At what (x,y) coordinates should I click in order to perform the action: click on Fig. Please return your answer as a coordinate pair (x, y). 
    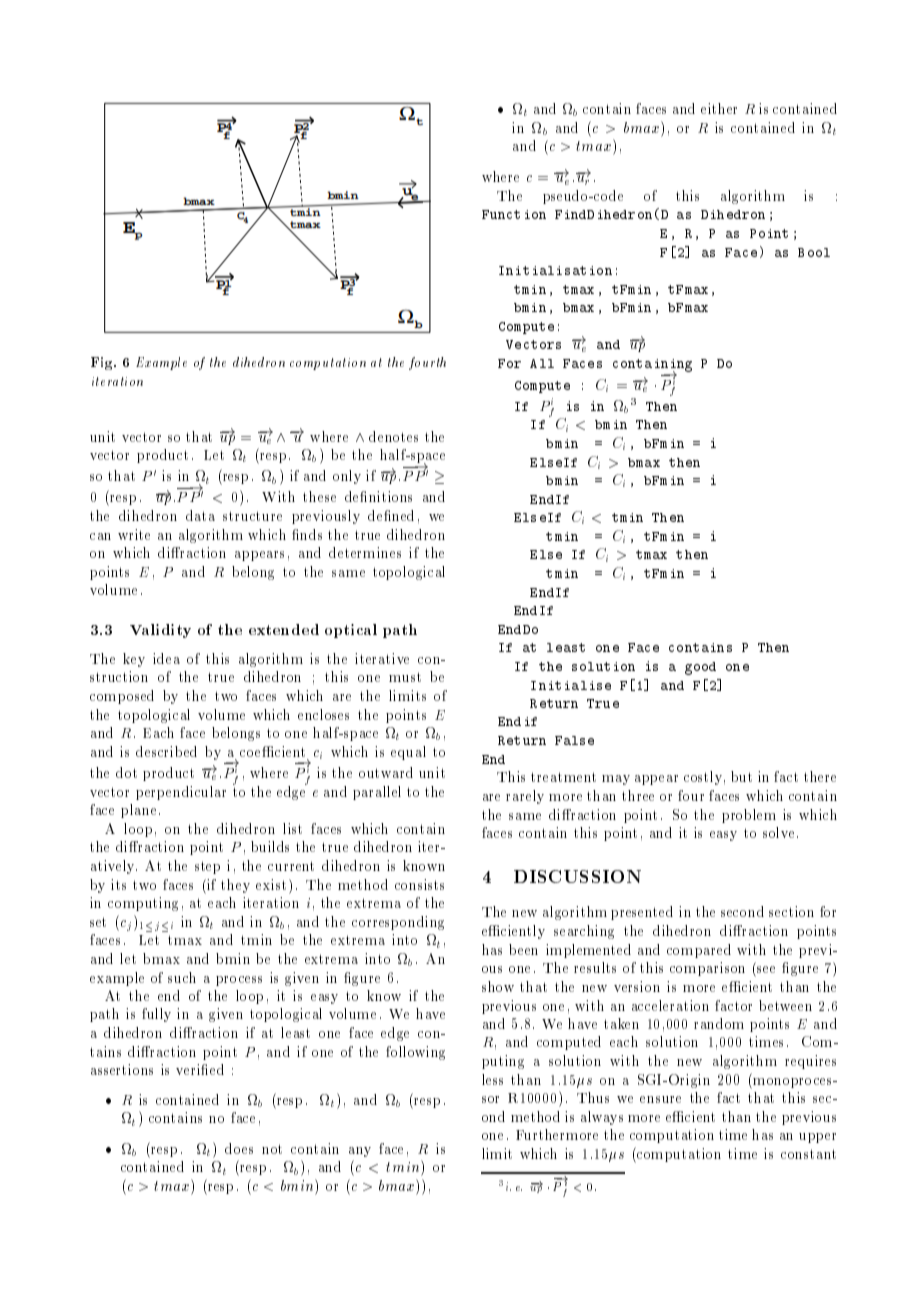
    Looking at the image, I should click on (103, 363).
